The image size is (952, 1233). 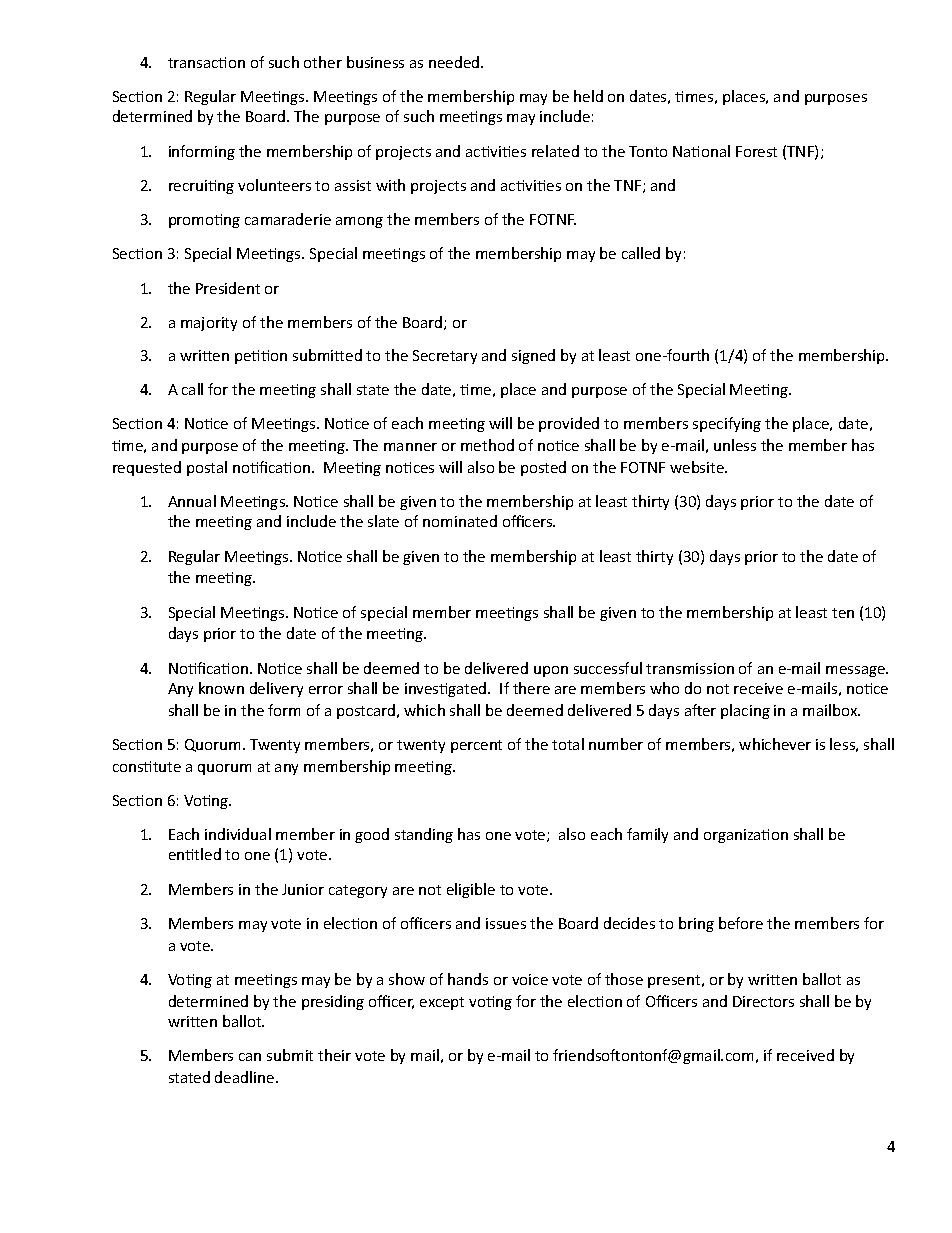 I want to click on except, so click(x=442, y=1003).
